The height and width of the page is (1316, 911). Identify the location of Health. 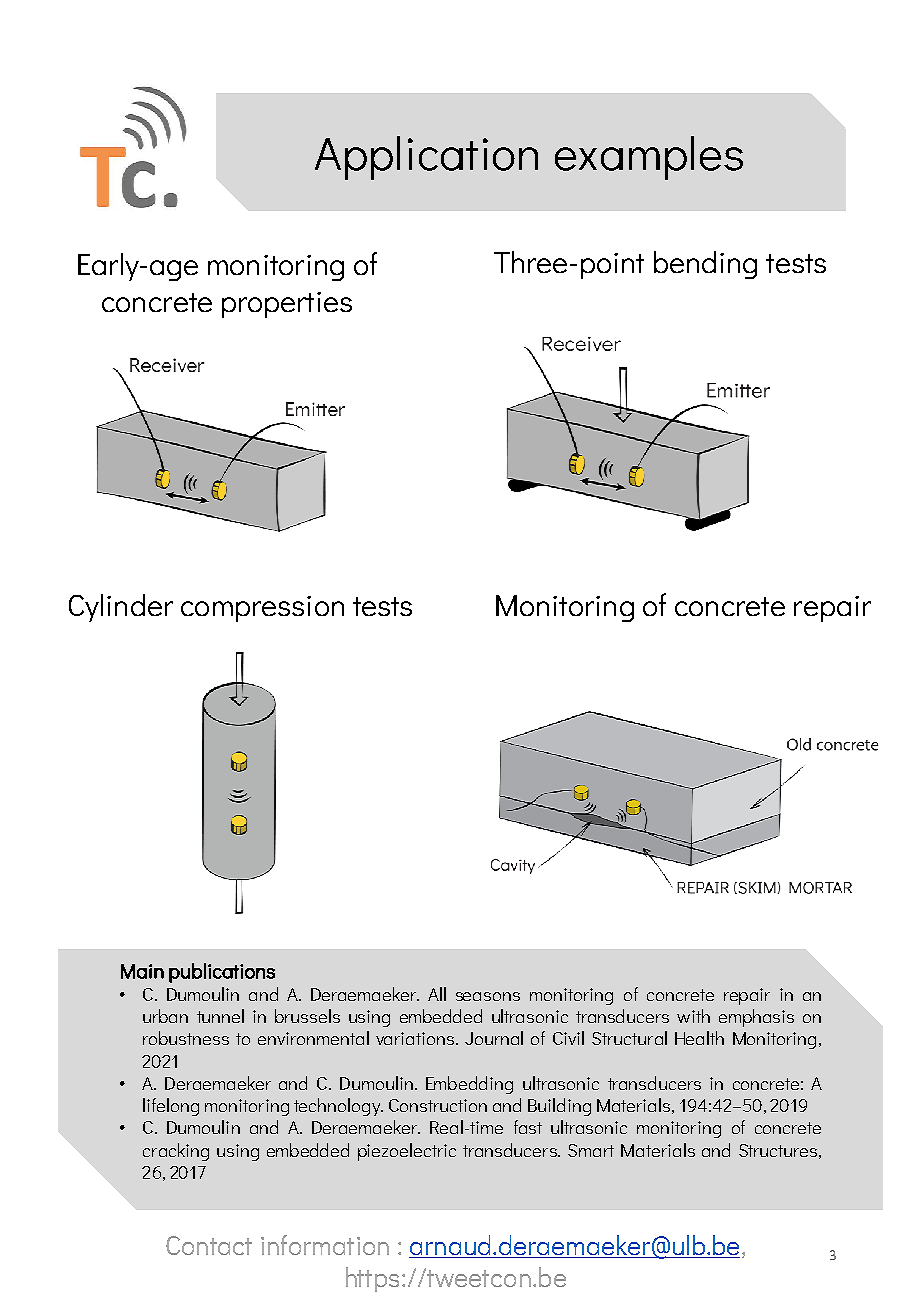
(699, 1038).
